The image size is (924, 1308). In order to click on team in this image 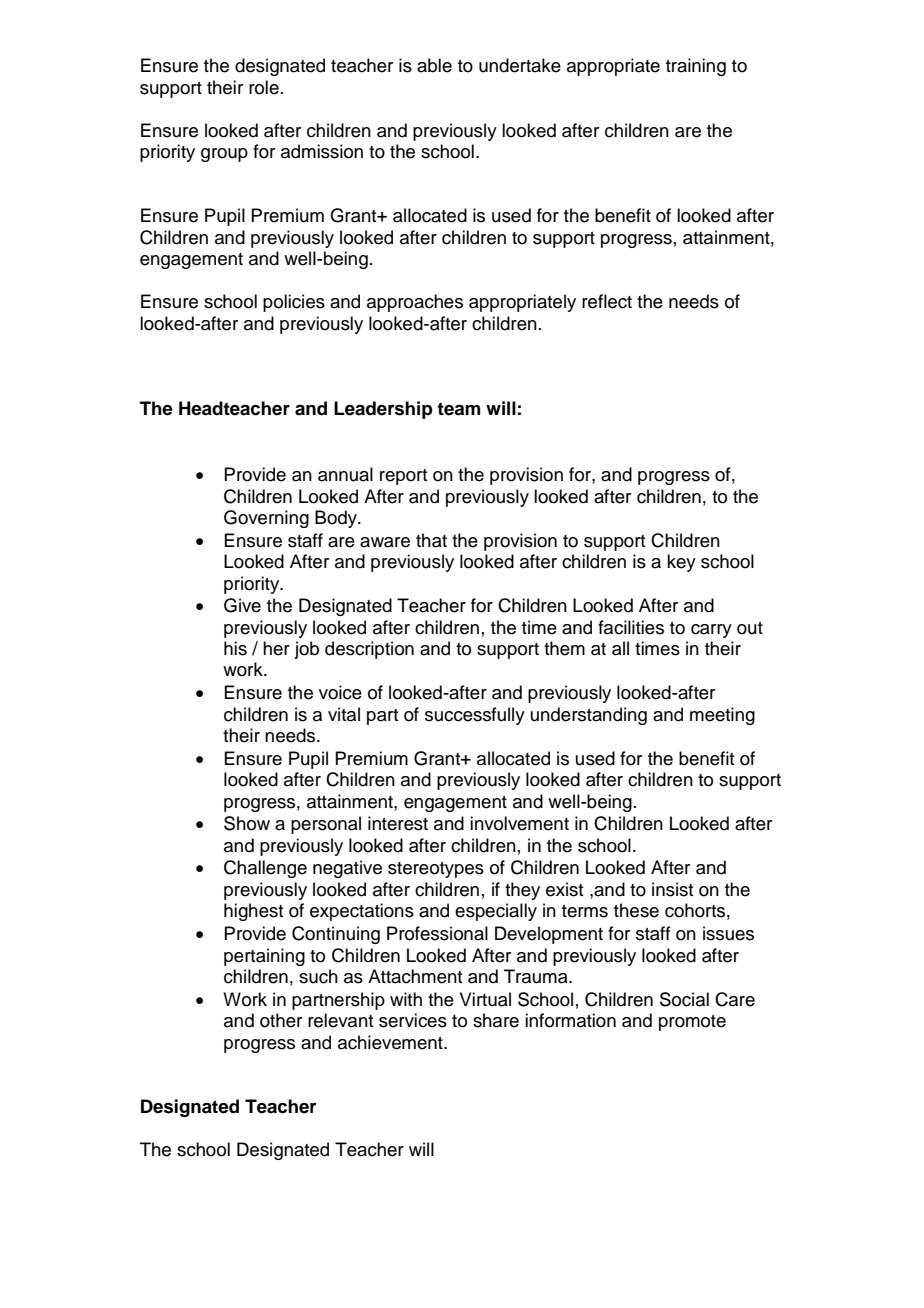, I will do `click(458, 409)`.
